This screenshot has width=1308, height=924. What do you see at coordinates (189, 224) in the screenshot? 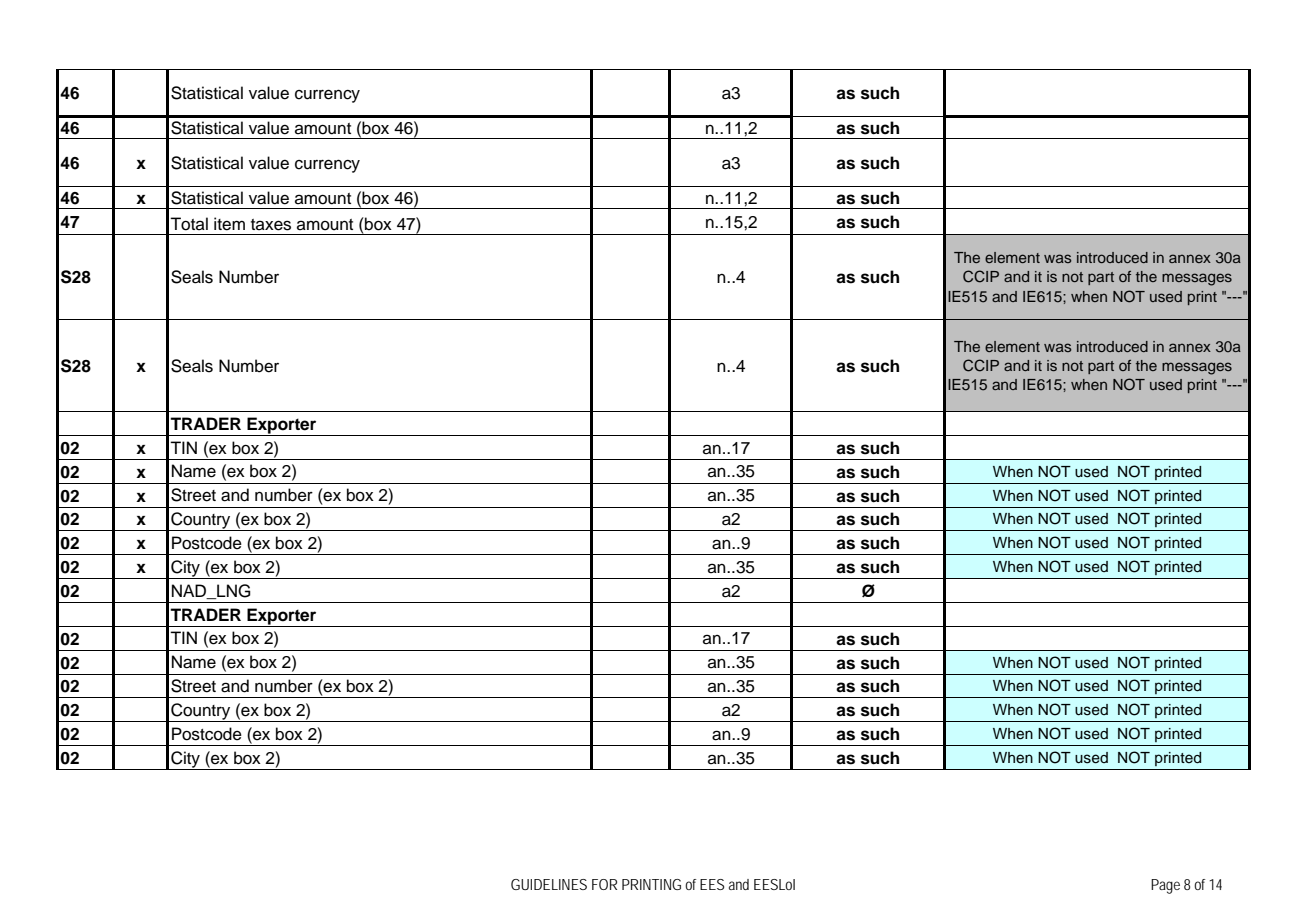
I see `Total` at bounding box center [189, 224].
